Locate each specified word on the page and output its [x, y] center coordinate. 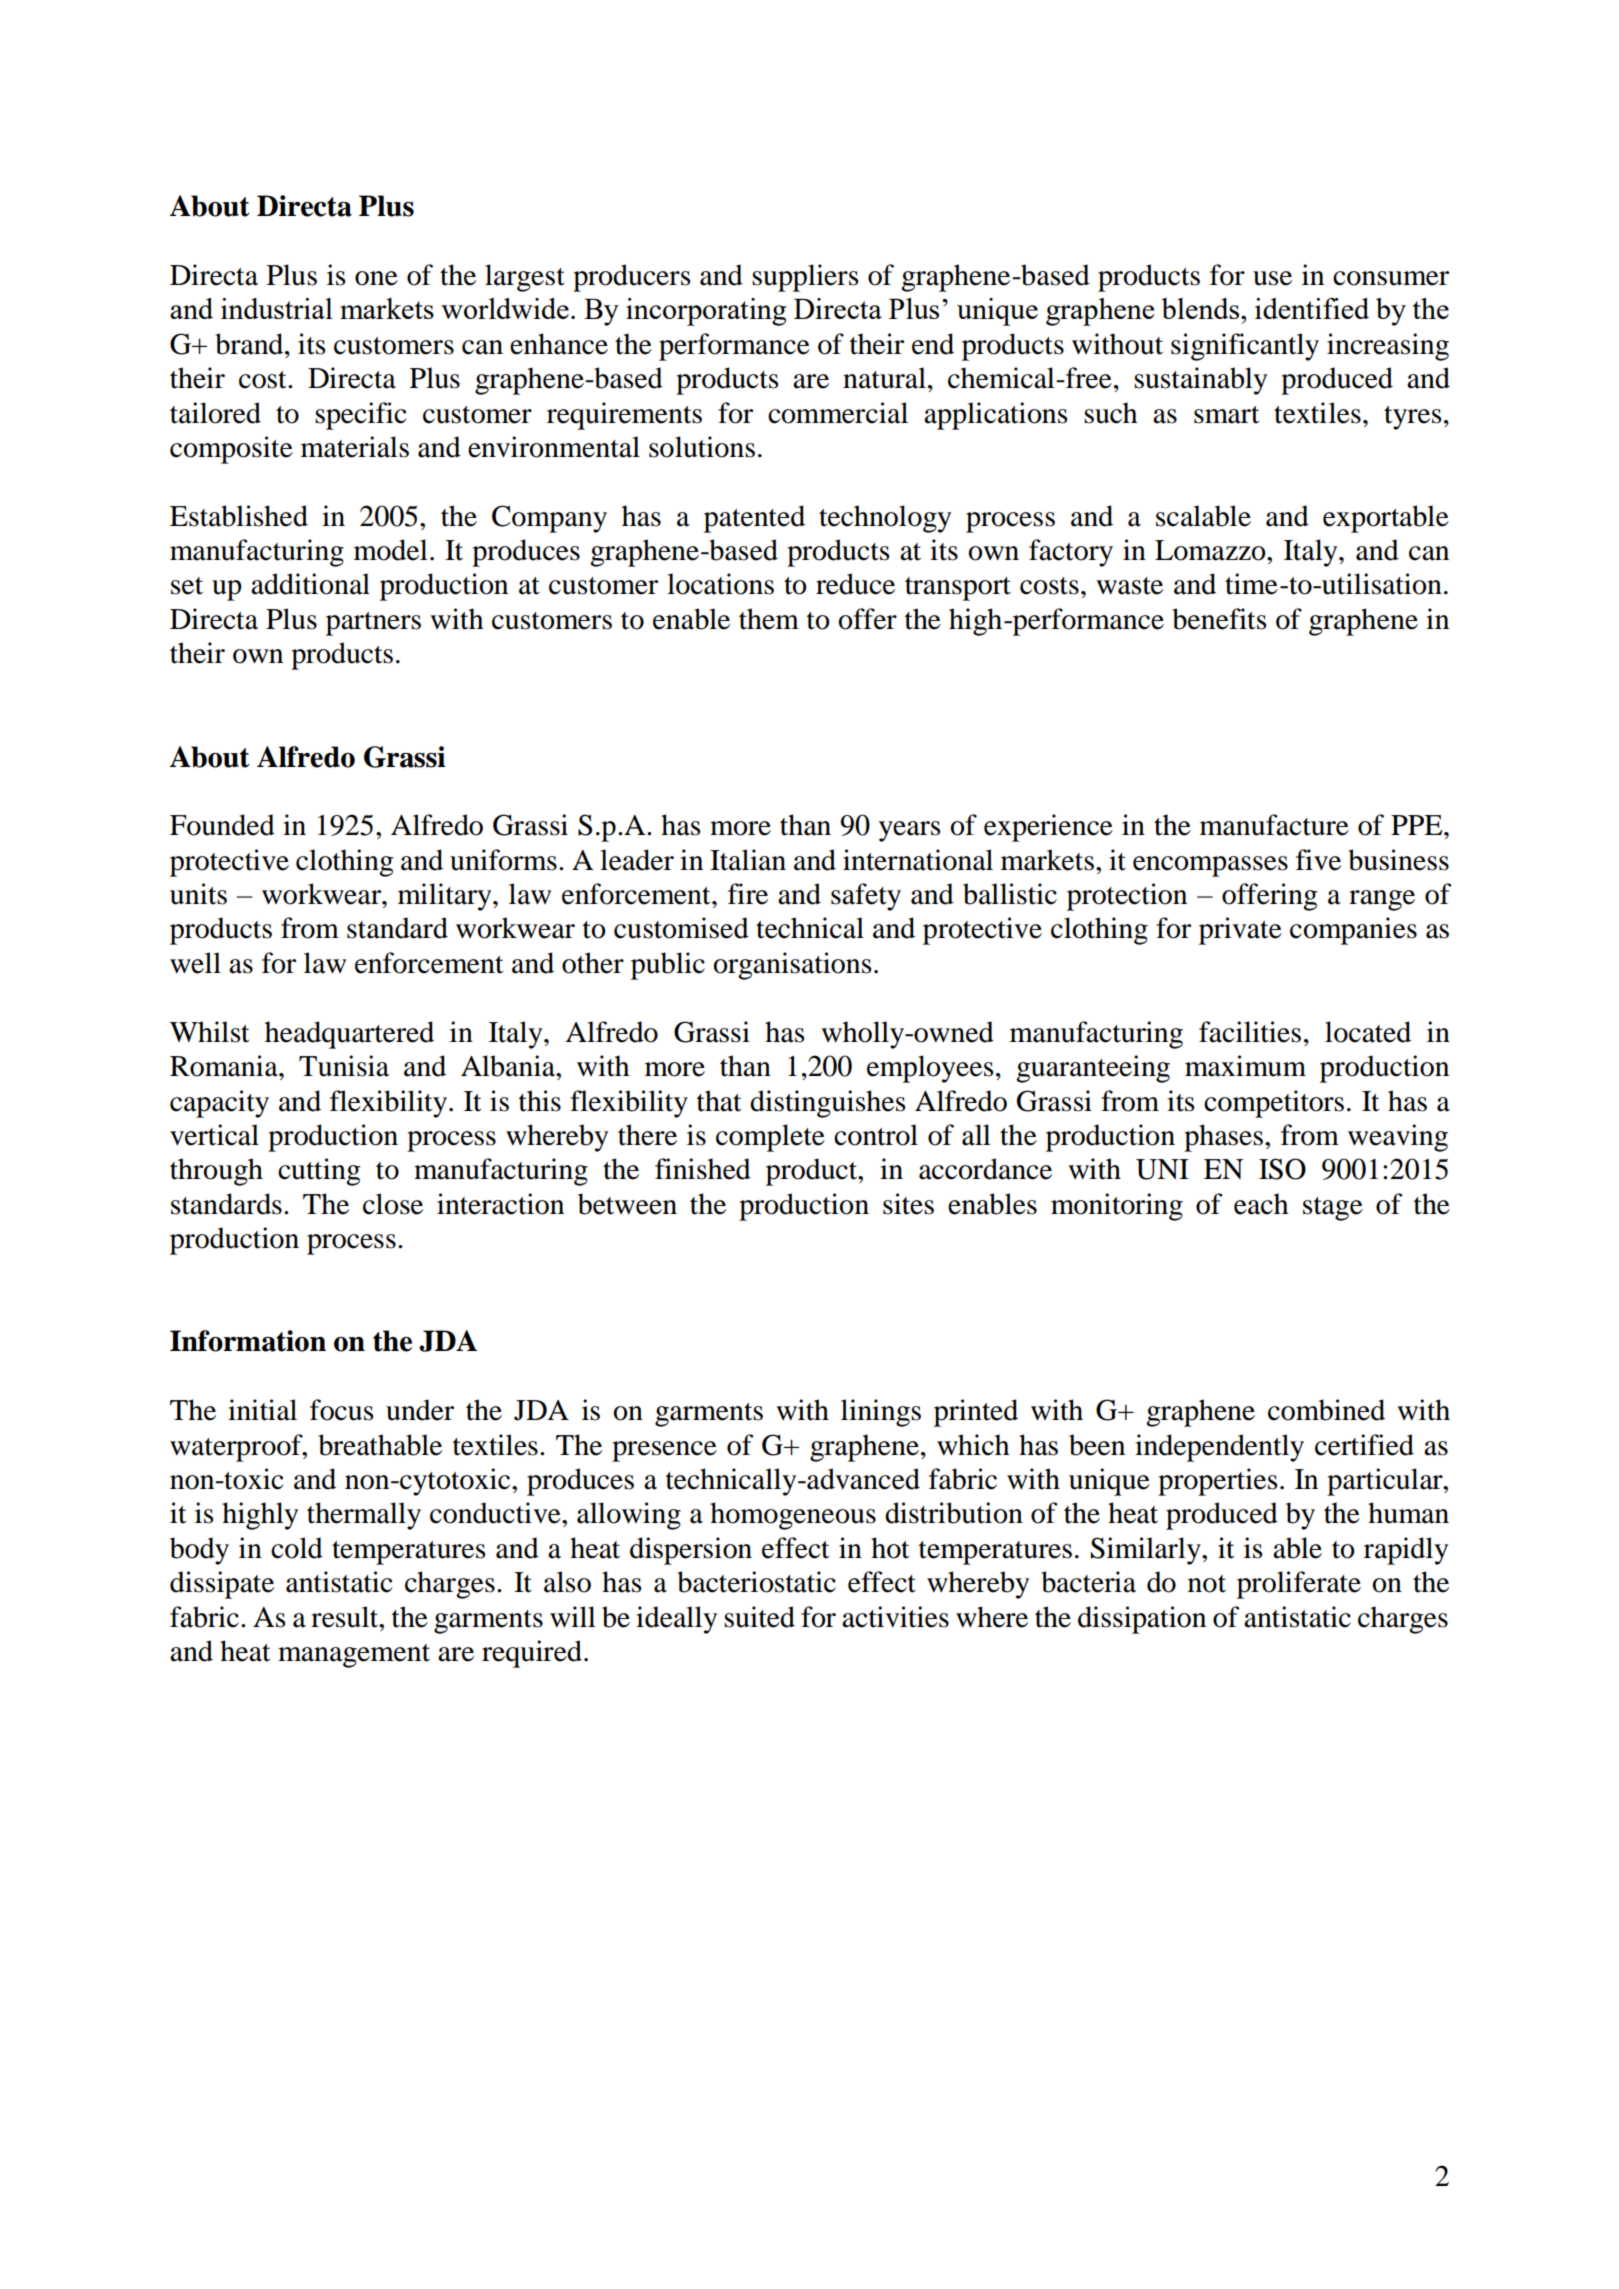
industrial [277, 308]
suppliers [805, 278]
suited [759, 1617]
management [354, 1656]
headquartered [349, 1035]
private [1240, 931]
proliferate [1299, 1585]
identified [1312, 308]
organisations [792, 966]
